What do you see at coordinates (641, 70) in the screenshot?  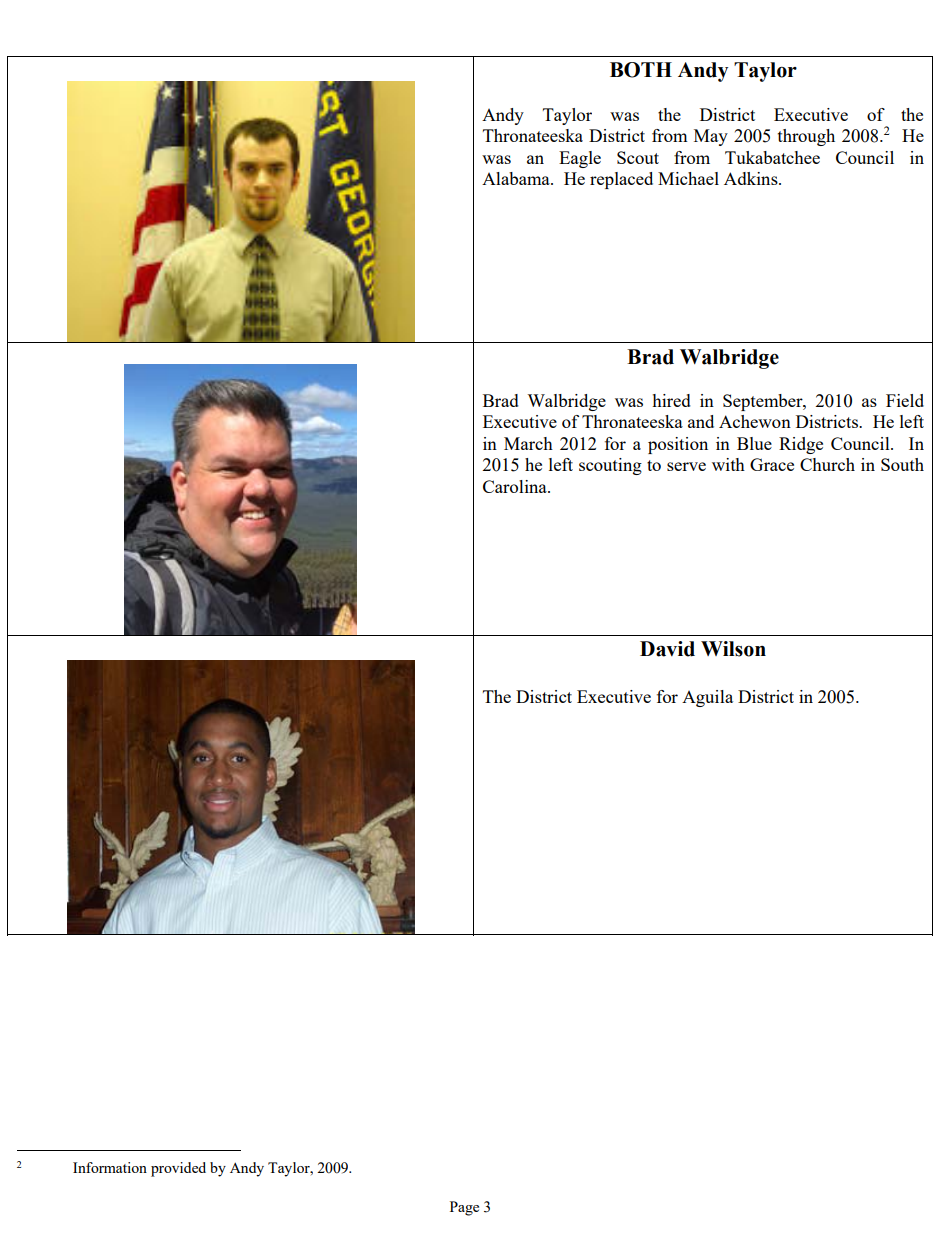 I see `BOTH` at bounding box center [641, 70].
